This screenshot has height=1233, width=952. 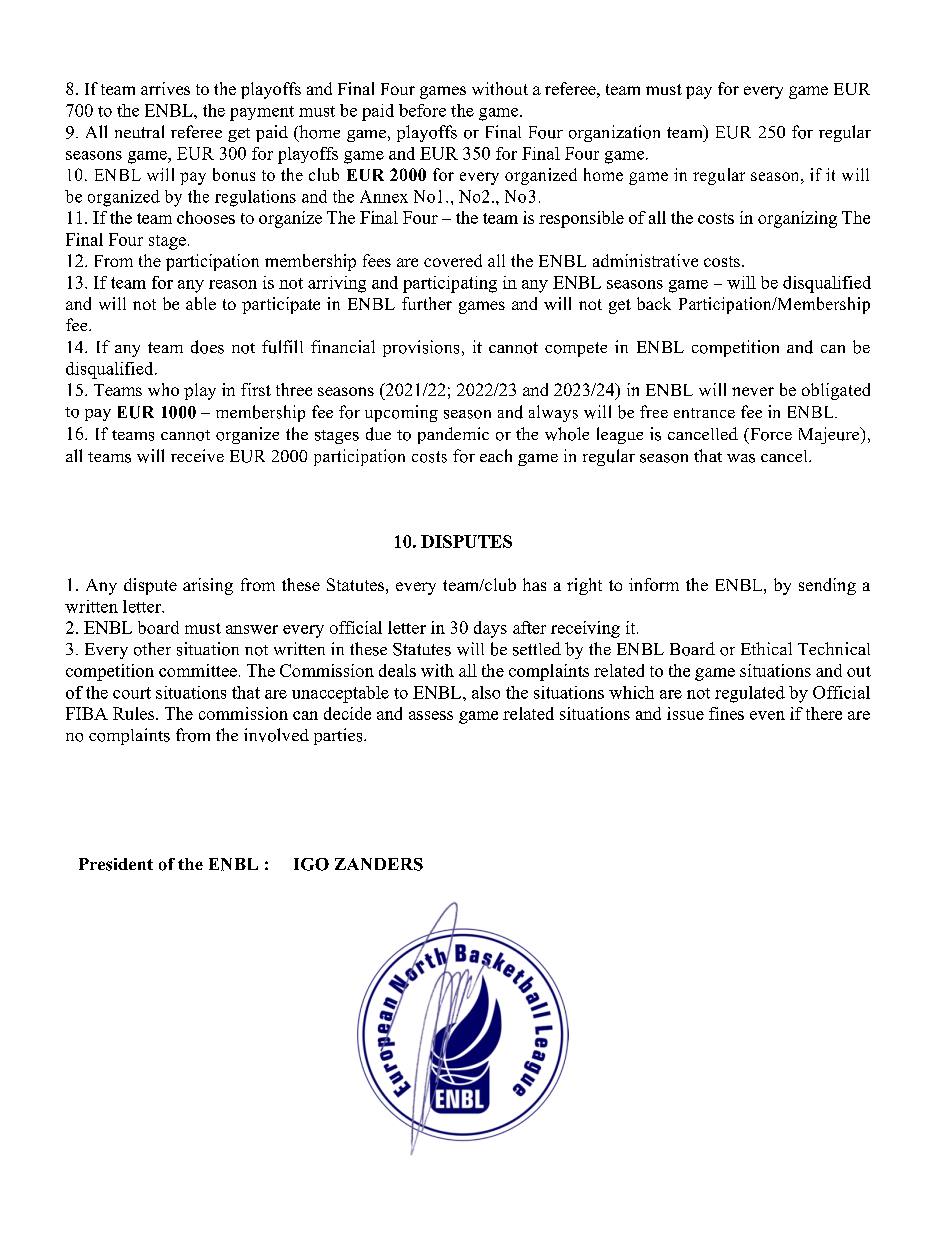 What do you see at coordinates (311, 864) in the screenshot?
I see `IGO` at bounding box center [311, 864].
